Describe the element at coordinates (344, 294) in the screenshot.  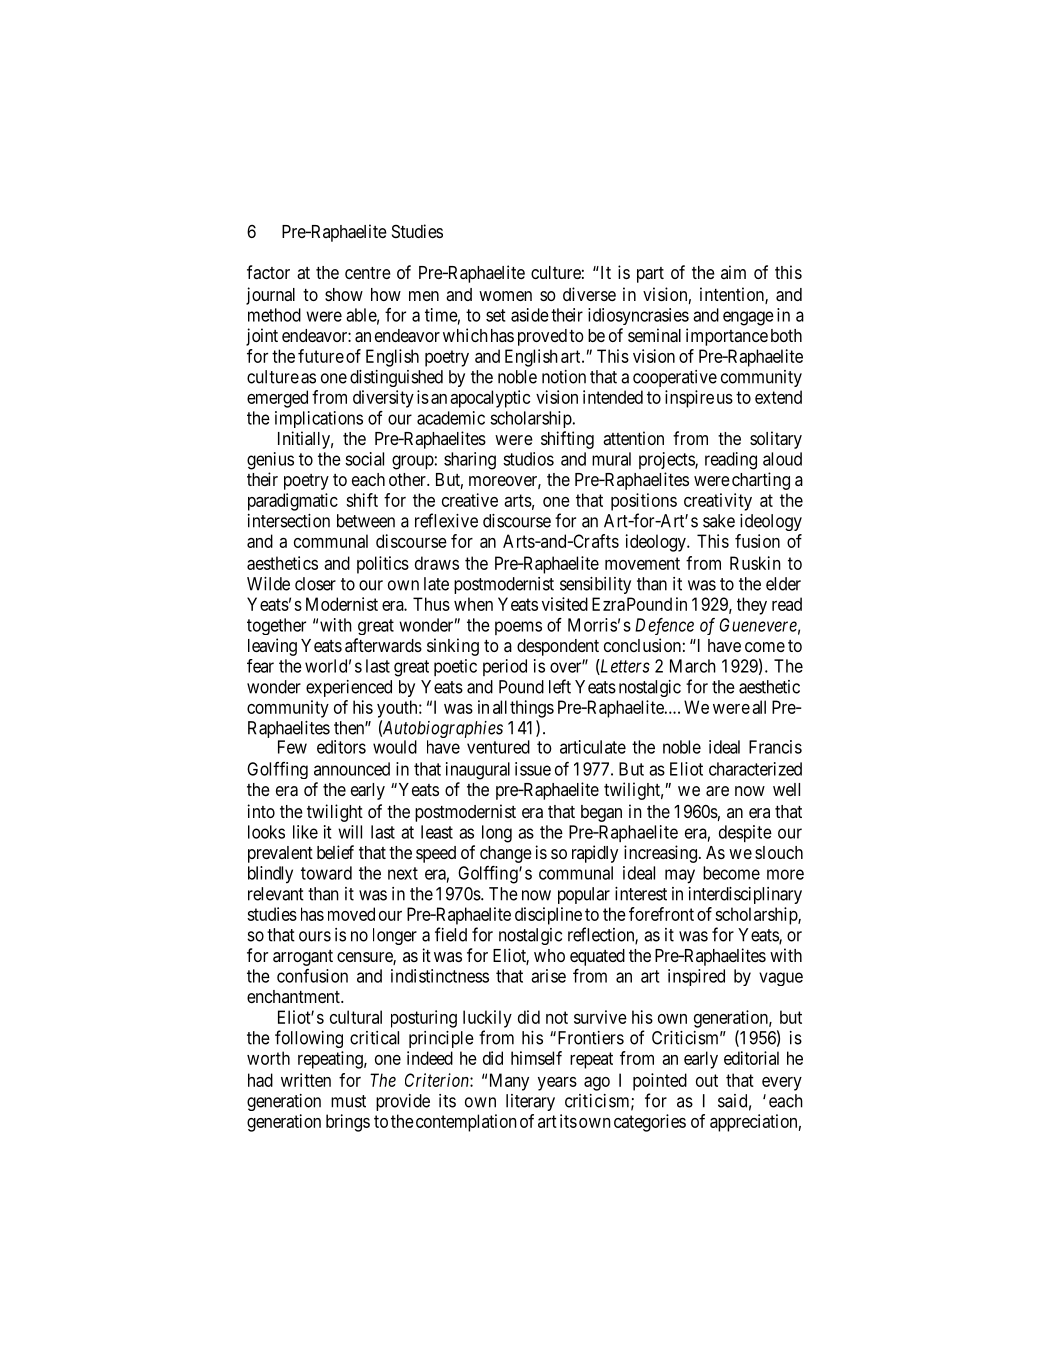
I see `show` at that location.
